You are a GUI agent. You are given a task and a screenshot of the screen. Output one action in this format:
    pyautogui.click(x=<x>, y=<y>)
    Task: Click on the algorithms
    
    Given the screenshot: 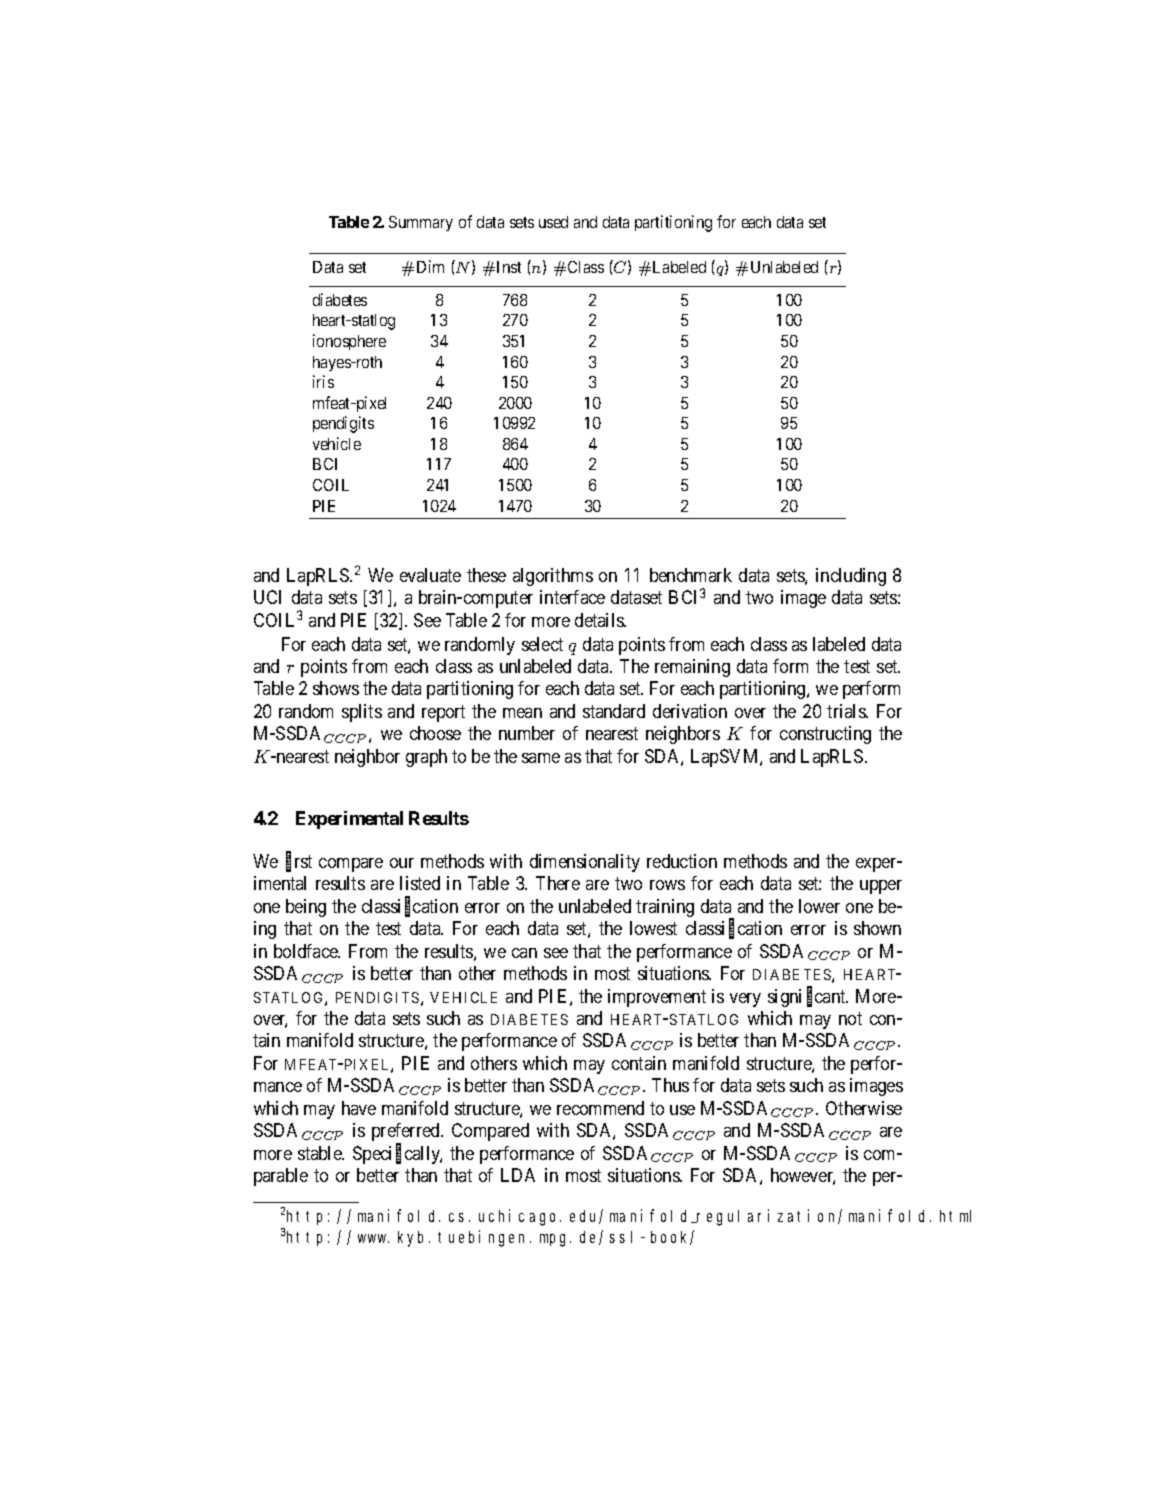 What is the action you would take?
    pyautogui.click(x=553, y=577)
